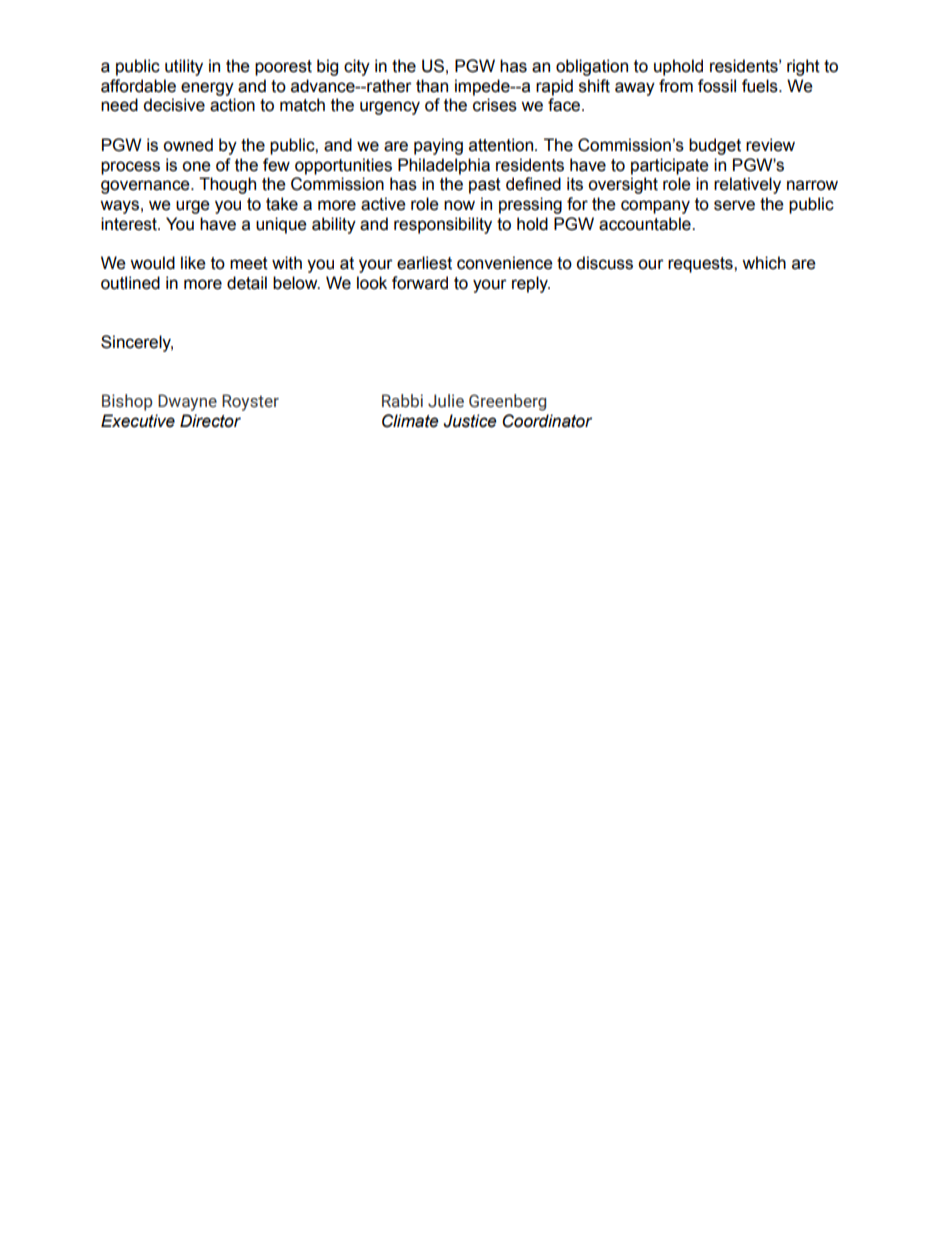  I want to click on than, so click(432, 86).
